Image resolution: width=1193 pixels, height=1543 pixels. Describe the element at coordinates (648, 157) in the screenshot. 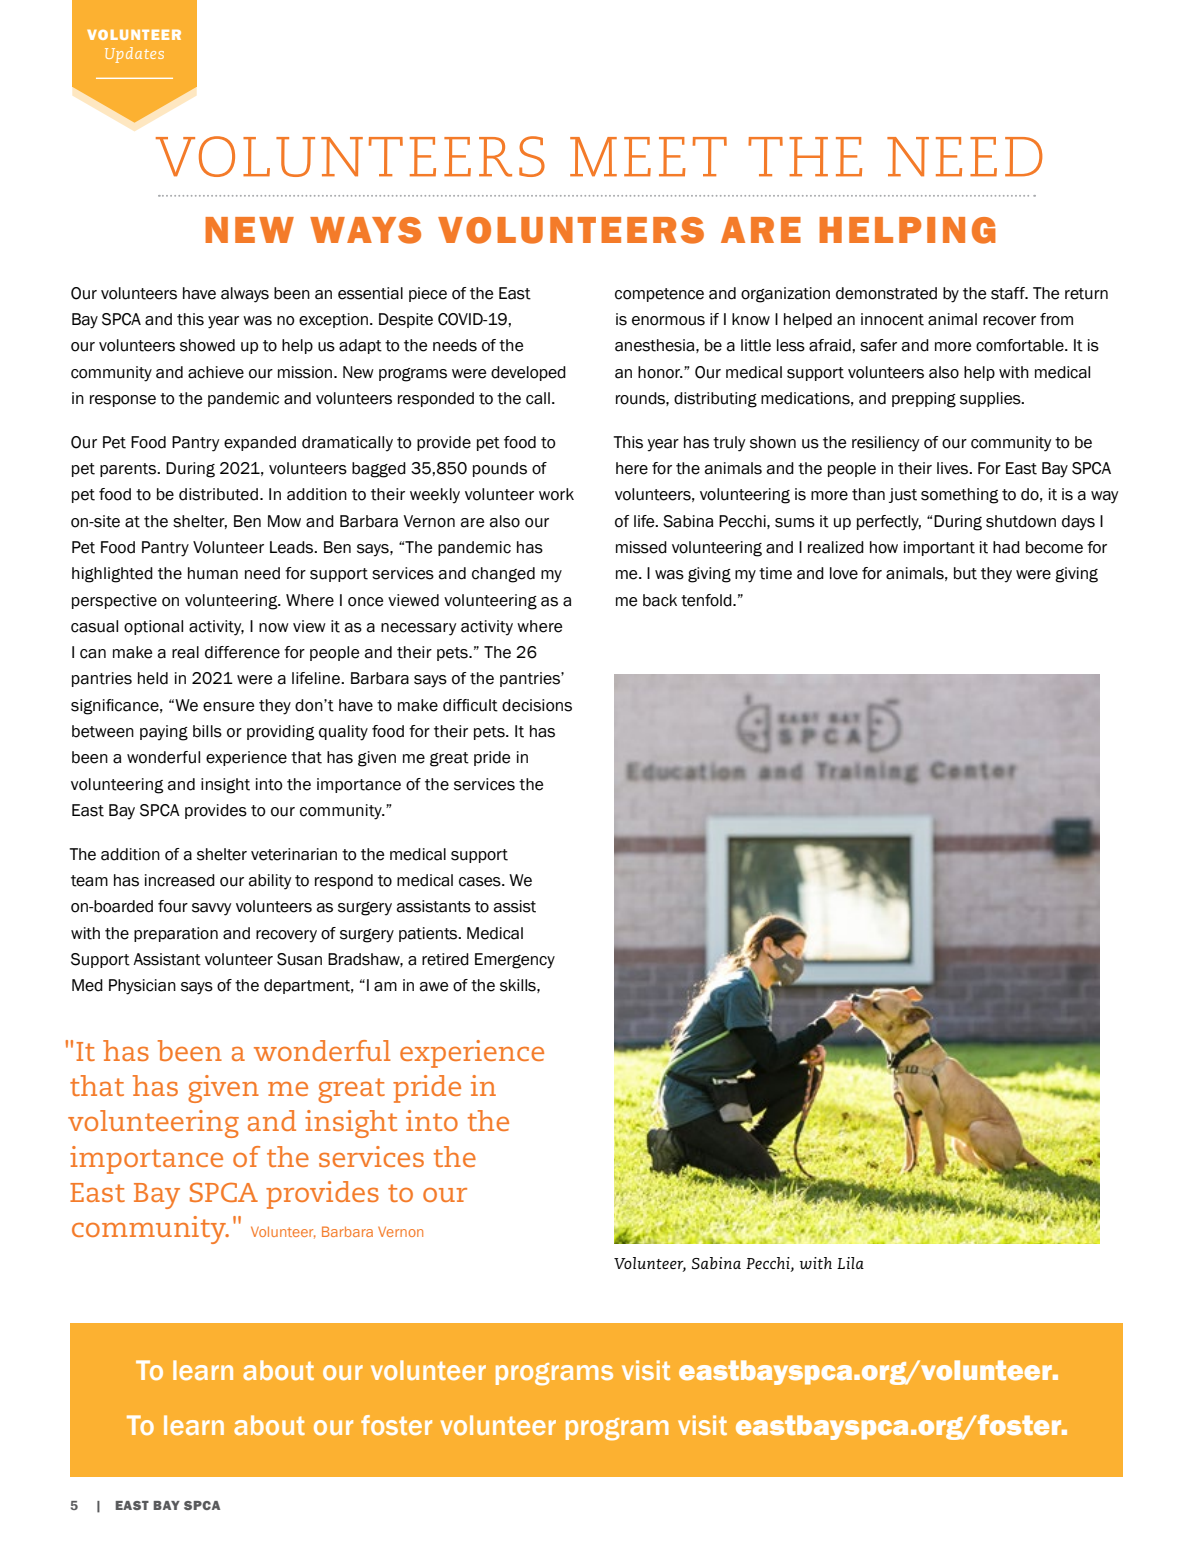

I see `MEET` at that location.
